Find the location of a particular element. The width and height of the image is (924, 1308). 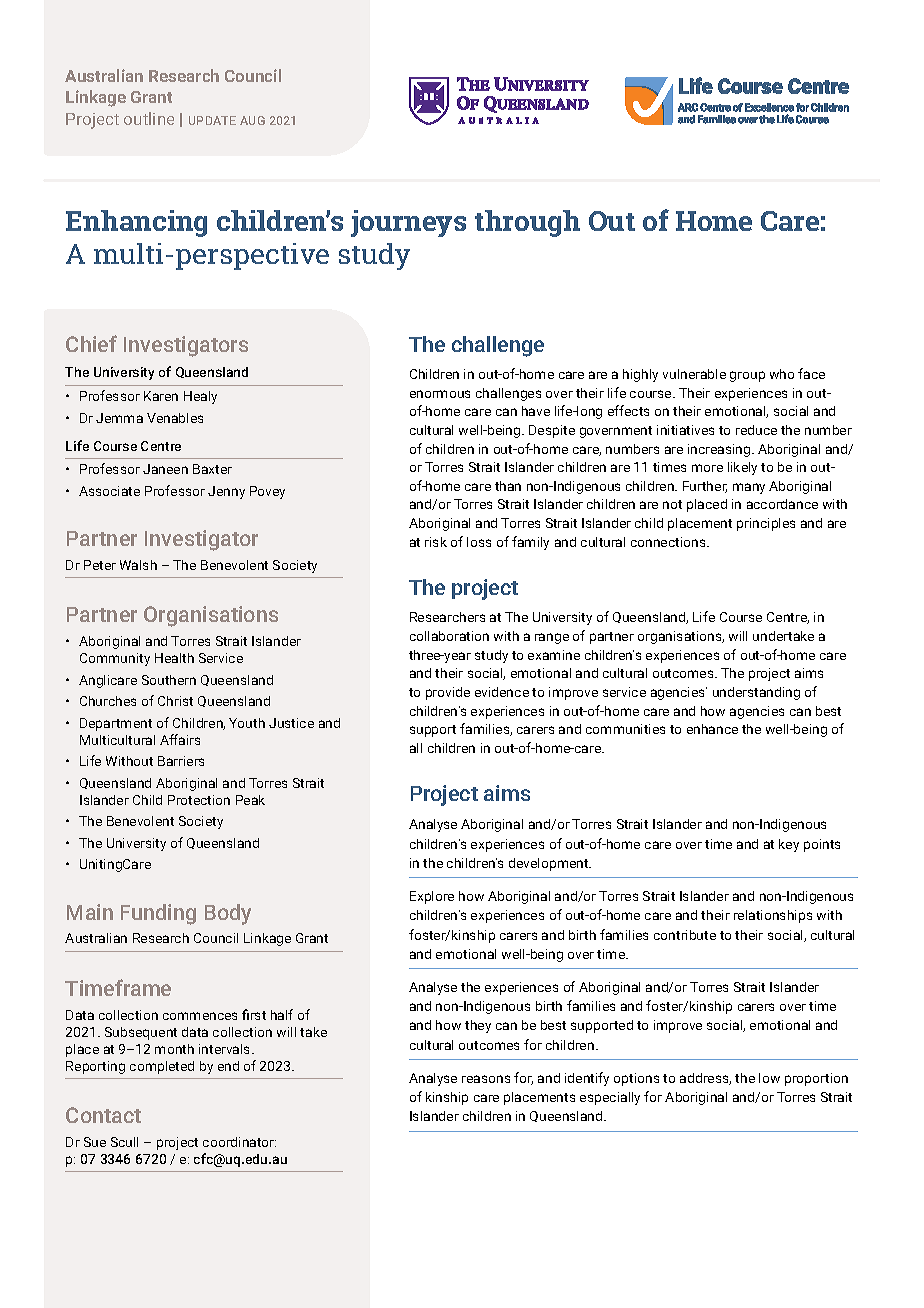

completed is located at coordinates (162, 1067).
